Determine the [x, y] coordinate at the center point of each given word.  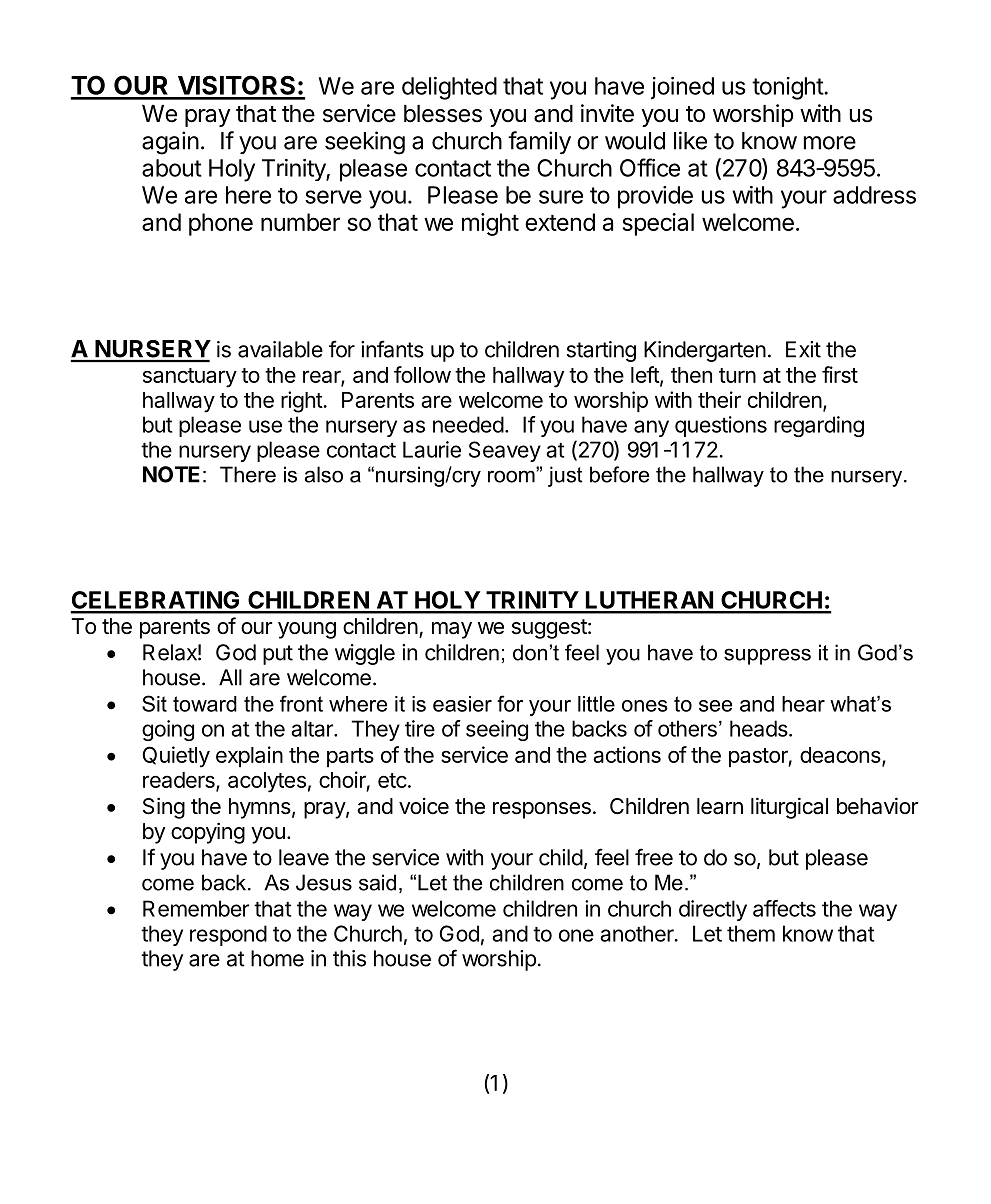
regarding [819, 426]
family [539, 142]
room [512, 475]
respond [228, 935]
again [170, 143]
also [324, 474]
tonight [788, 88]
